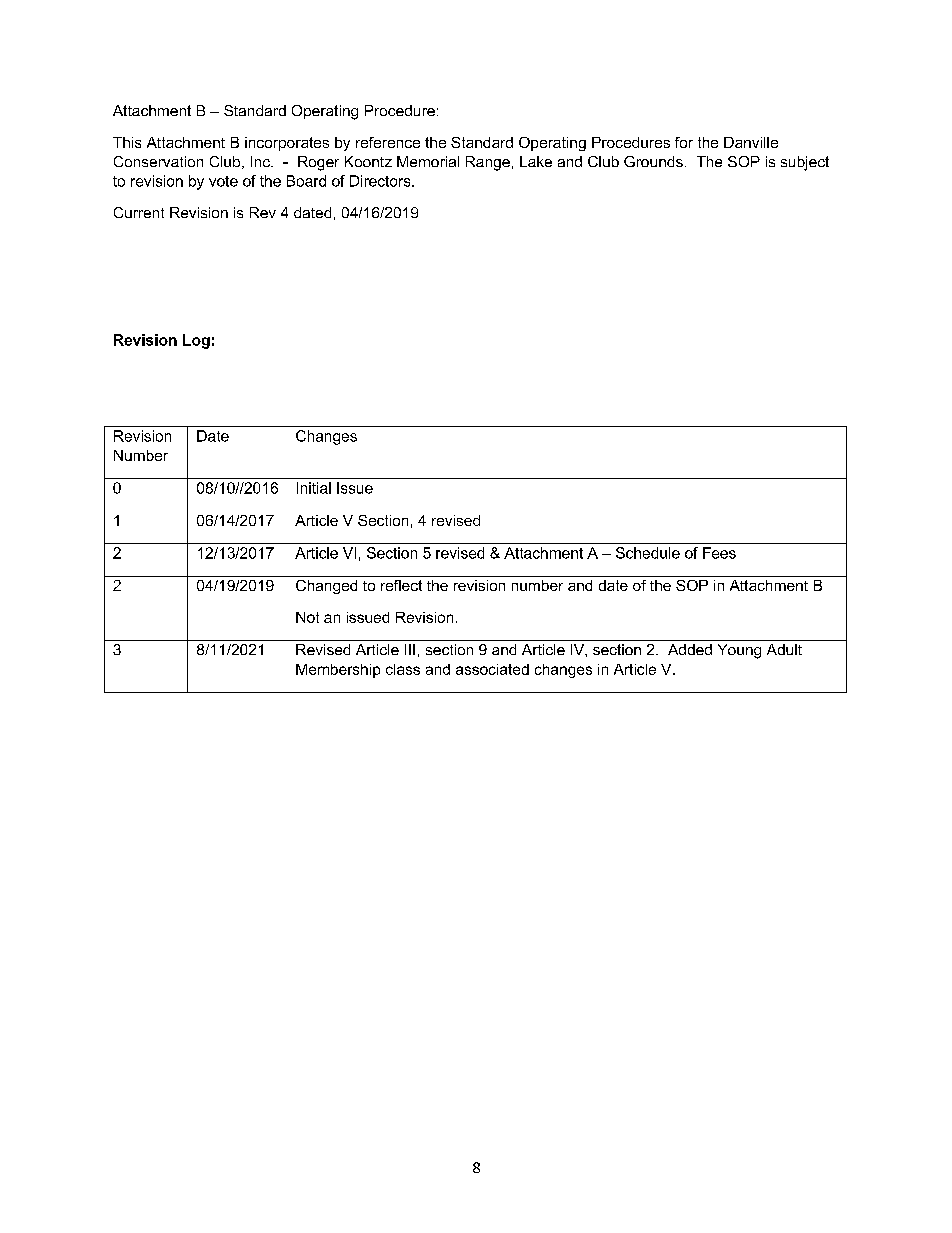 This screenshot has height=1233, width=952. What do you see at coordinates (684, 142) in the screenshot?
I see `for` at bounding box center [684, 142].
